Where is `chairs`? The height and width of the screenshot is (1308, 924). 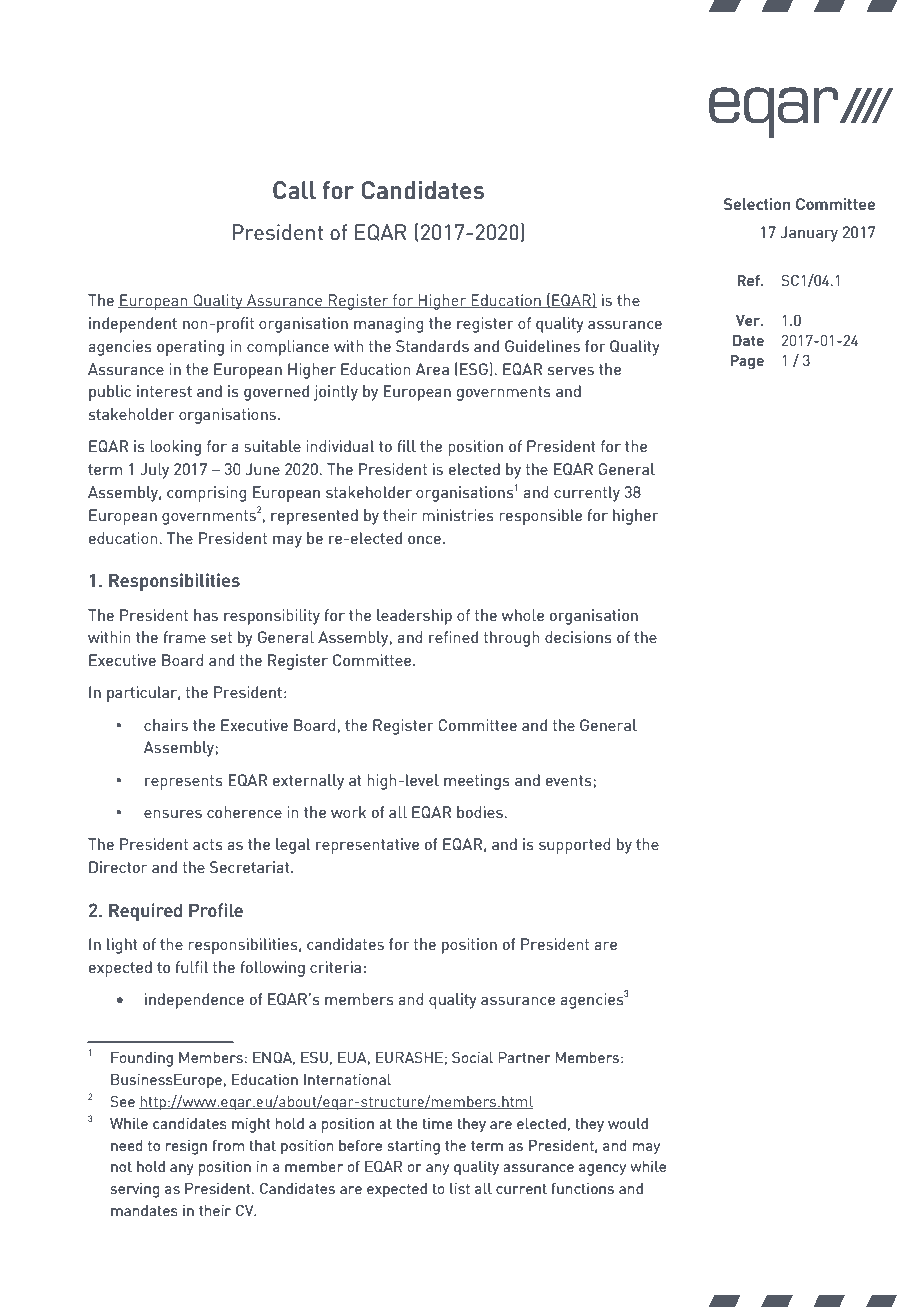 chairs is located at coordinates (166, 725).
